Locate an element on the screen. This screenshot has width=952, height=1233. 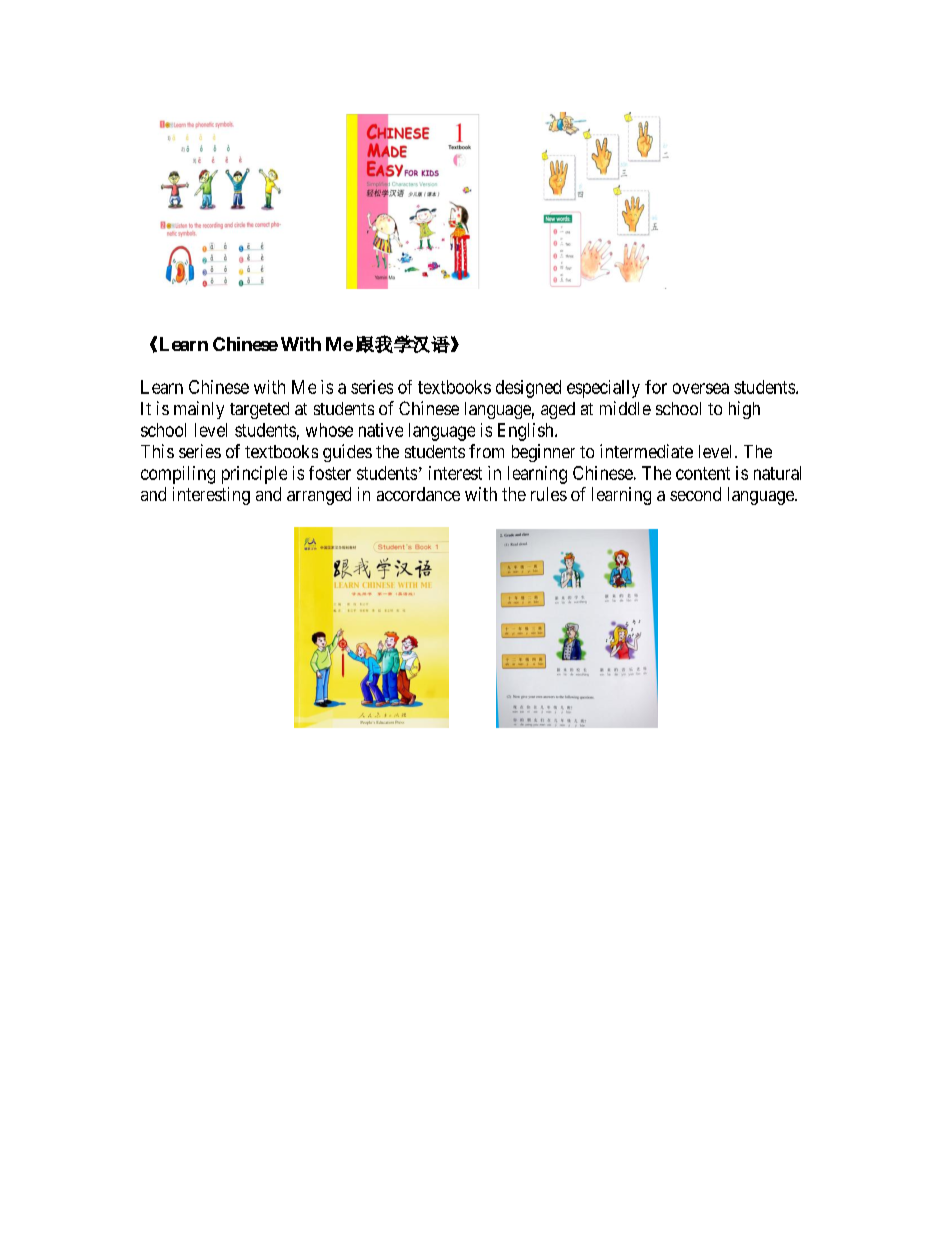
content is located at coordinates (703, 473).
